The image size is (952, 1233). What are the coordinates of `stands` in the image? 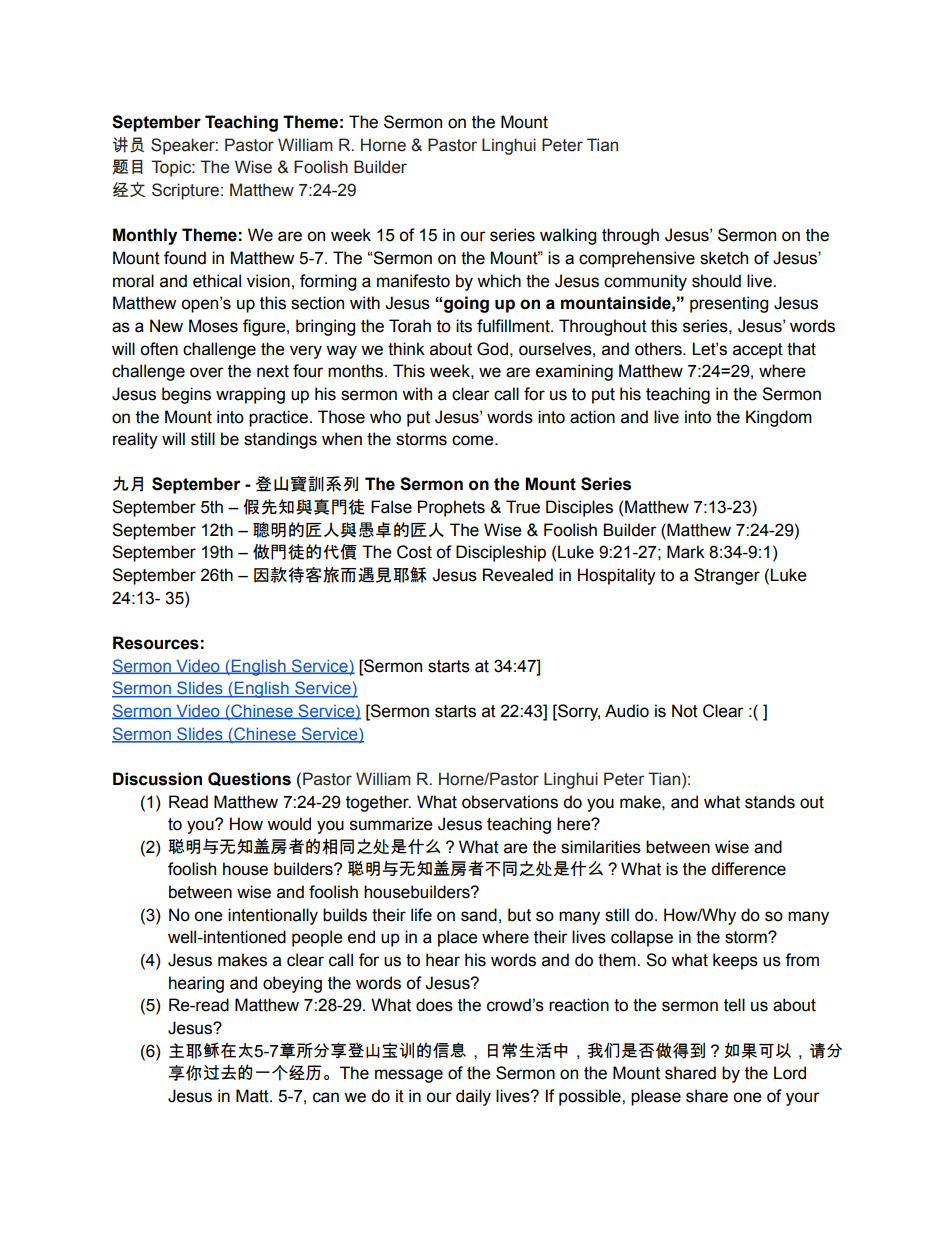 It's located at (770, 802).
